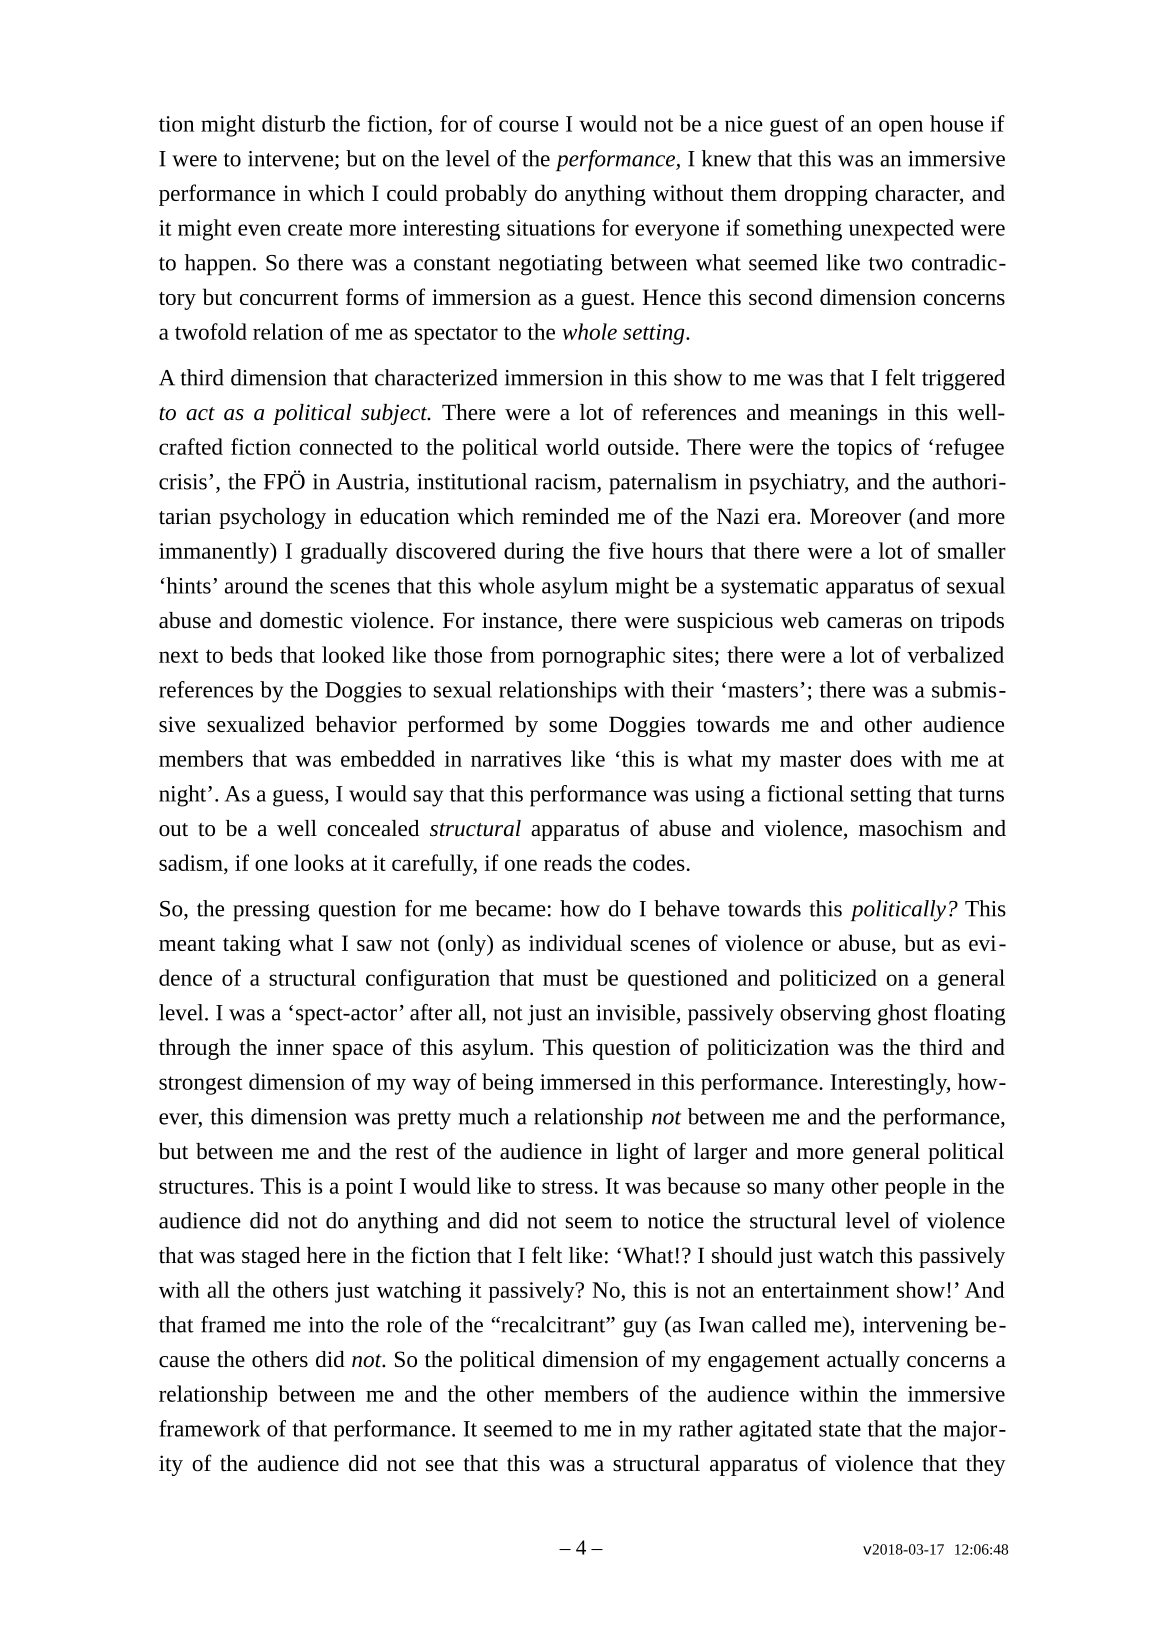  I want to click on framework, so click(209, 1428).
